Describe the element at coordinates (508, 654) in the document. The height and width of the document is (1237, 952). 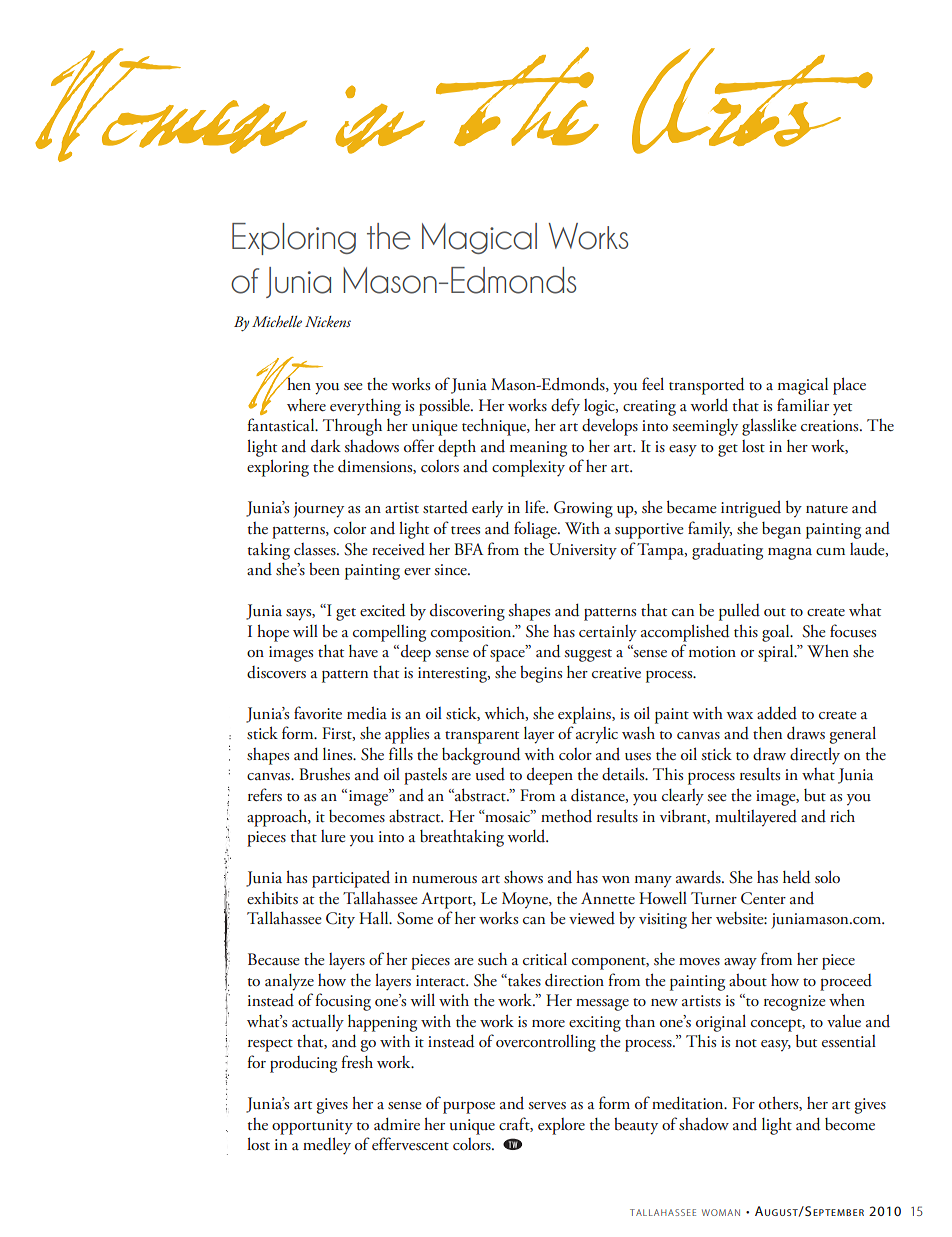
I see `space` at that location.
